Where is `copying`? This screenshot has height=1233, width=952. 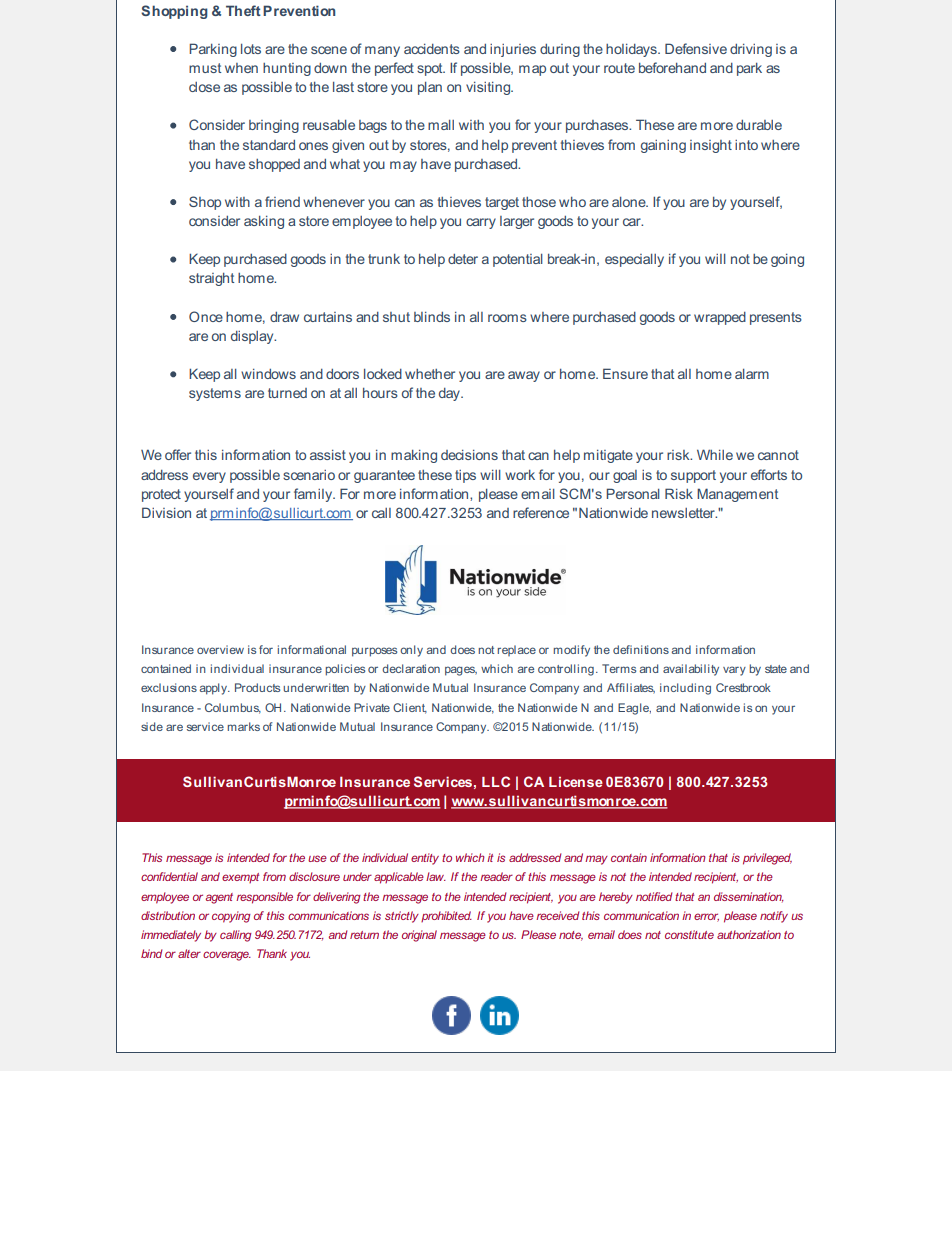
copying is located at coordinates (231, 917).
